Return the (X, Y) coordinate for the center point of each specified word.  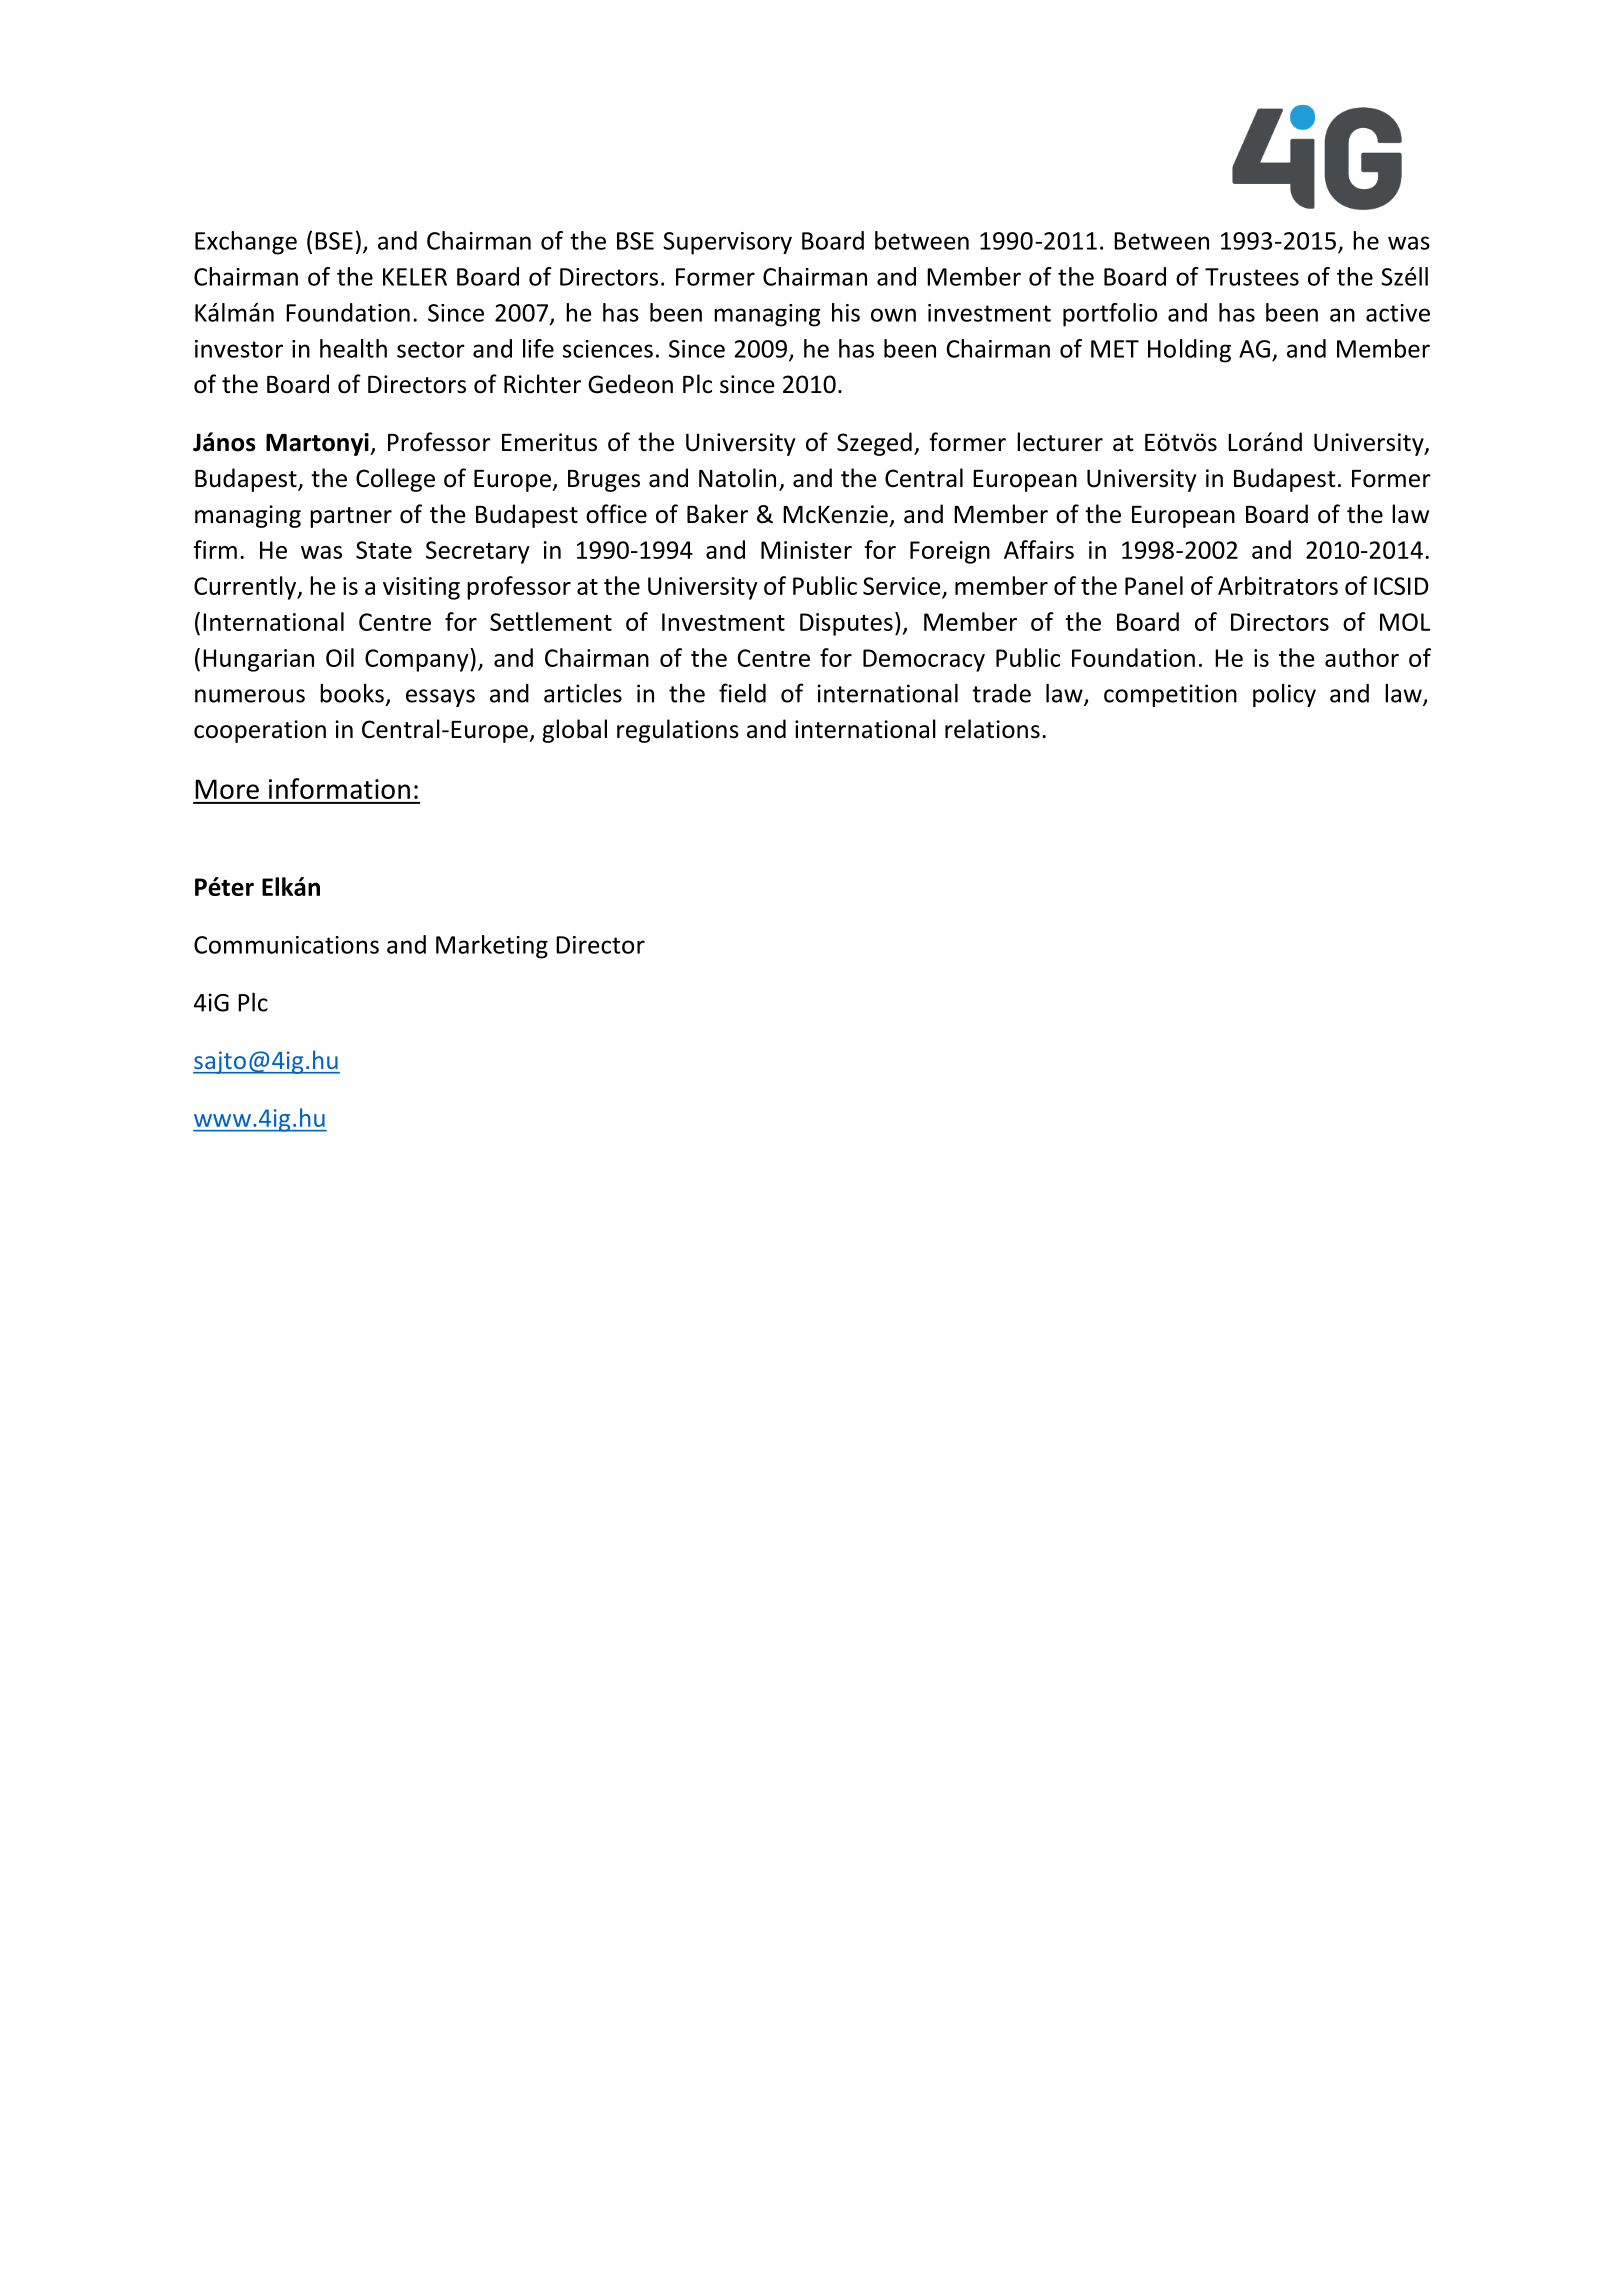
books (352, 693)
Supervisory (727, 243)
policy (1284, 695)
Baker (717, 514)
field (742, 693)
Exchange (246, 243)
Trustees (1252, 277)
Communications (286, 945)
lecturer (1060, 442)
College (395, 480)
